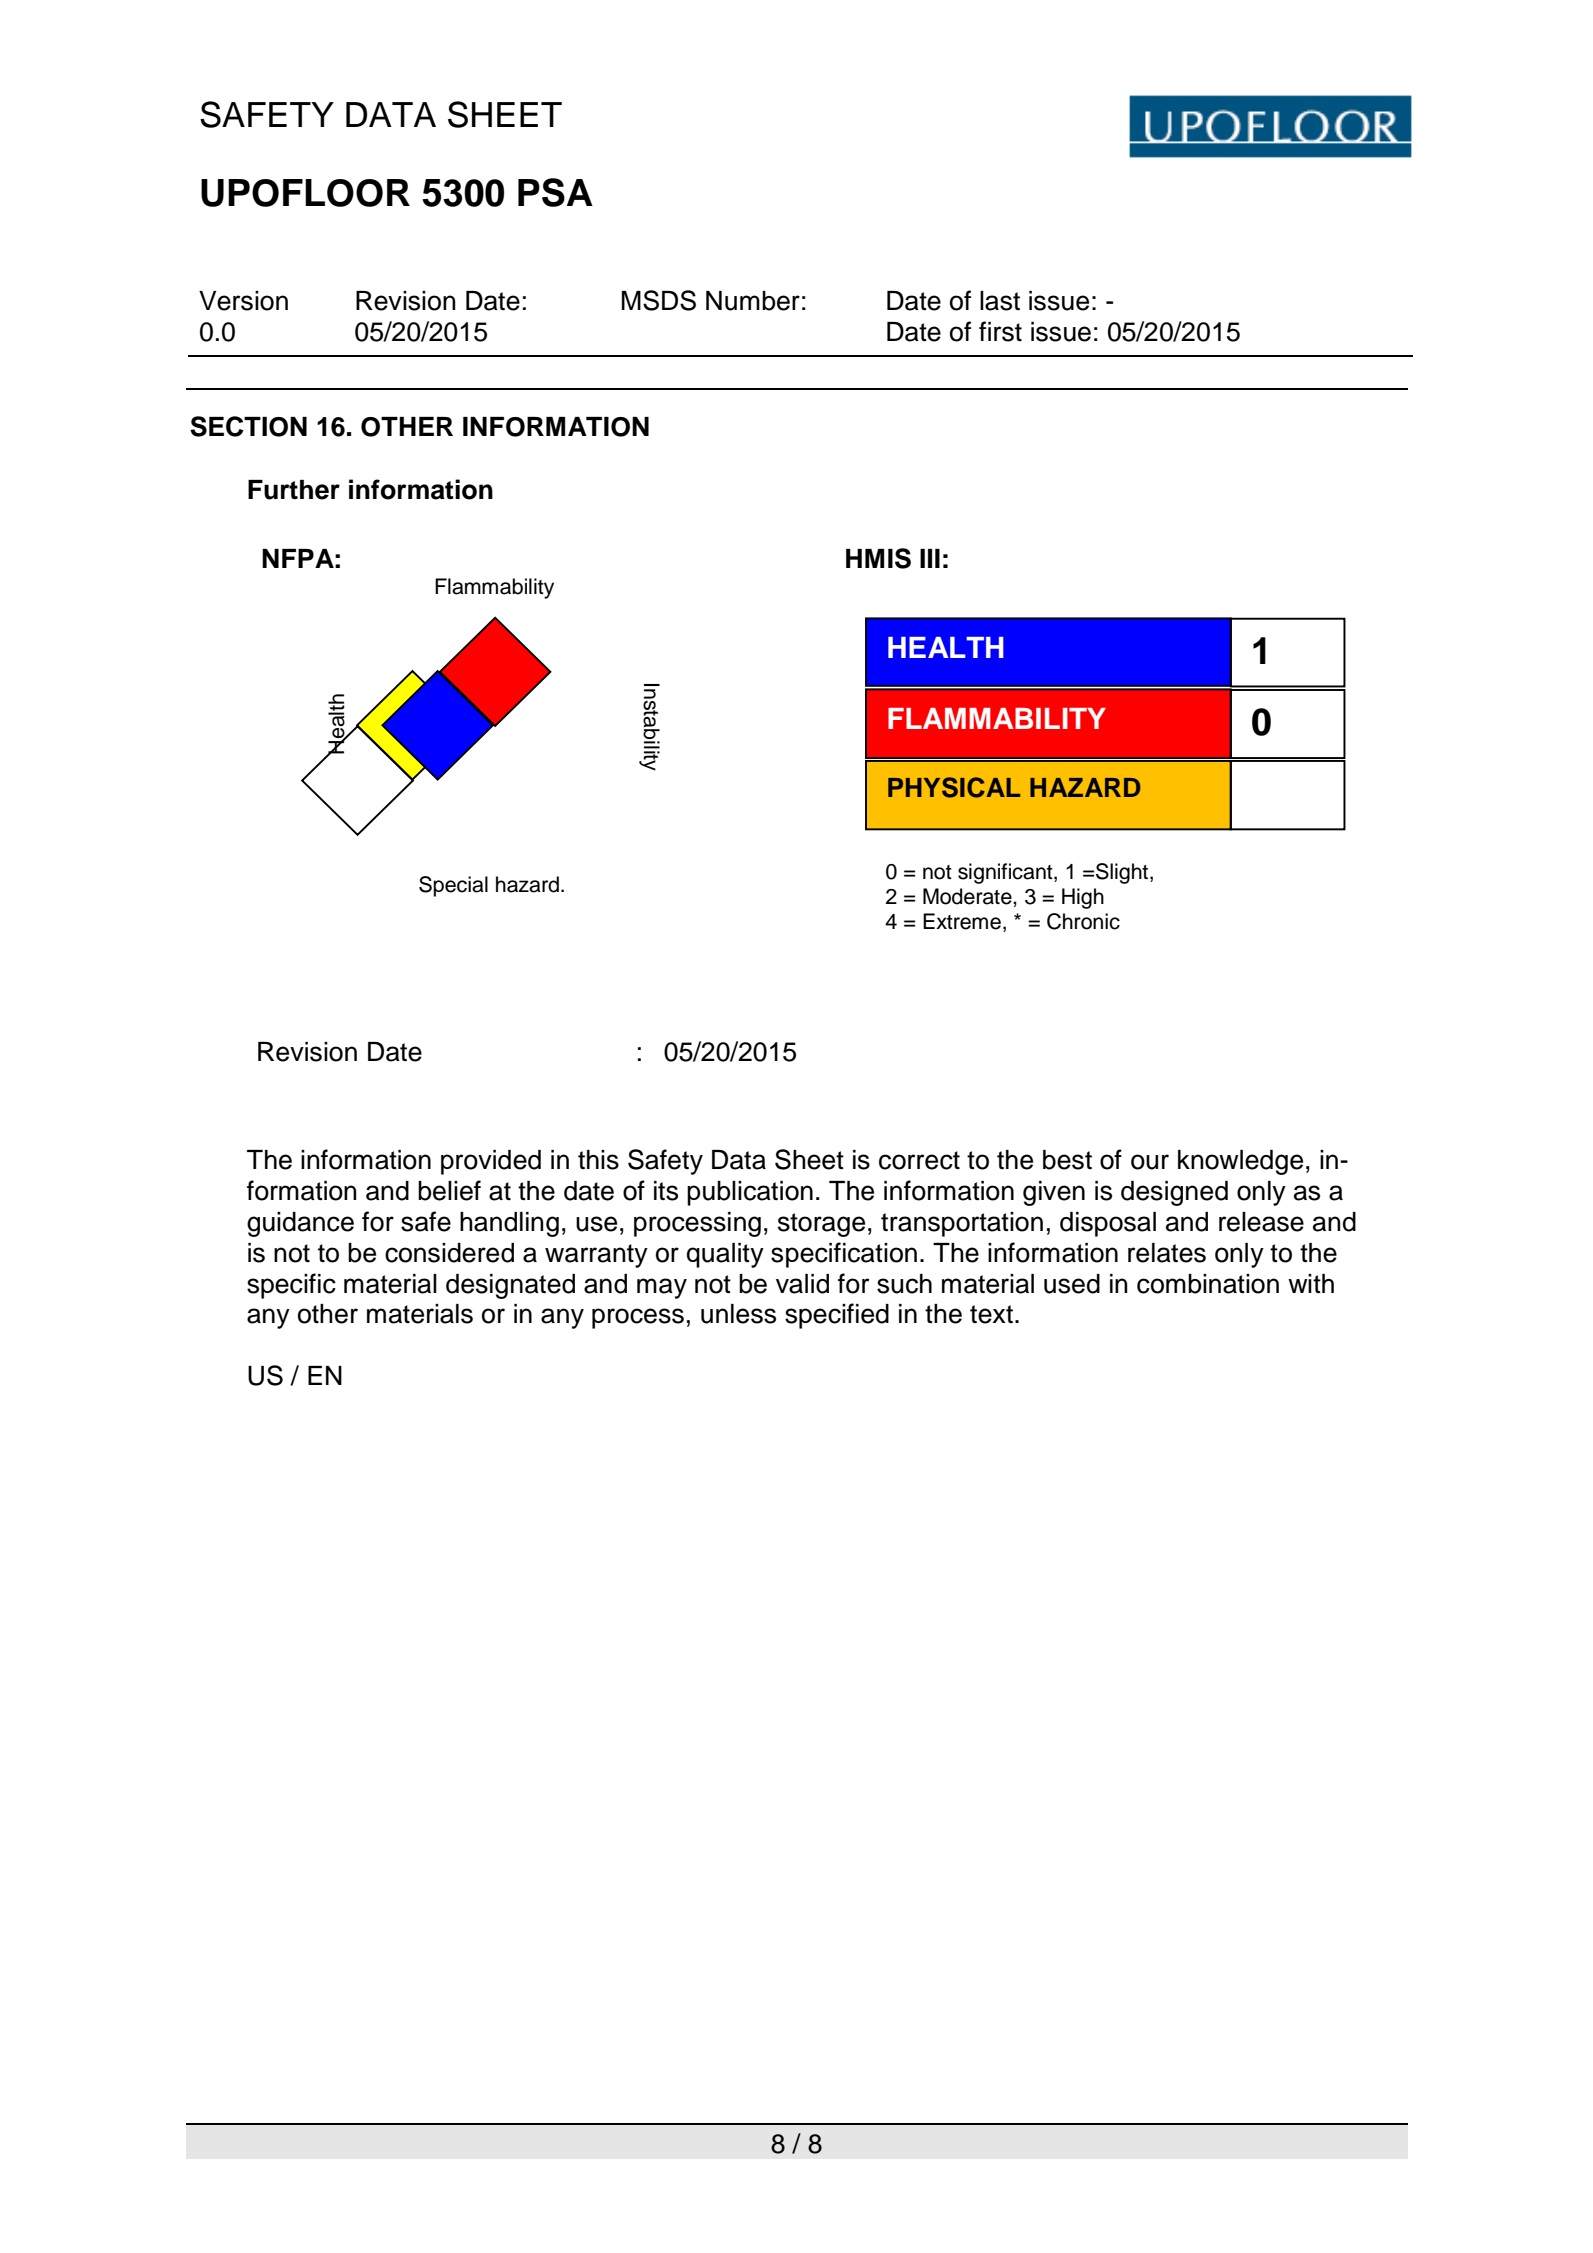 This screenshot has width=1593, height=2253. Describe the element at coordinates (954, 787) in the screenshot. I see `PHYSICAL` at that location.
